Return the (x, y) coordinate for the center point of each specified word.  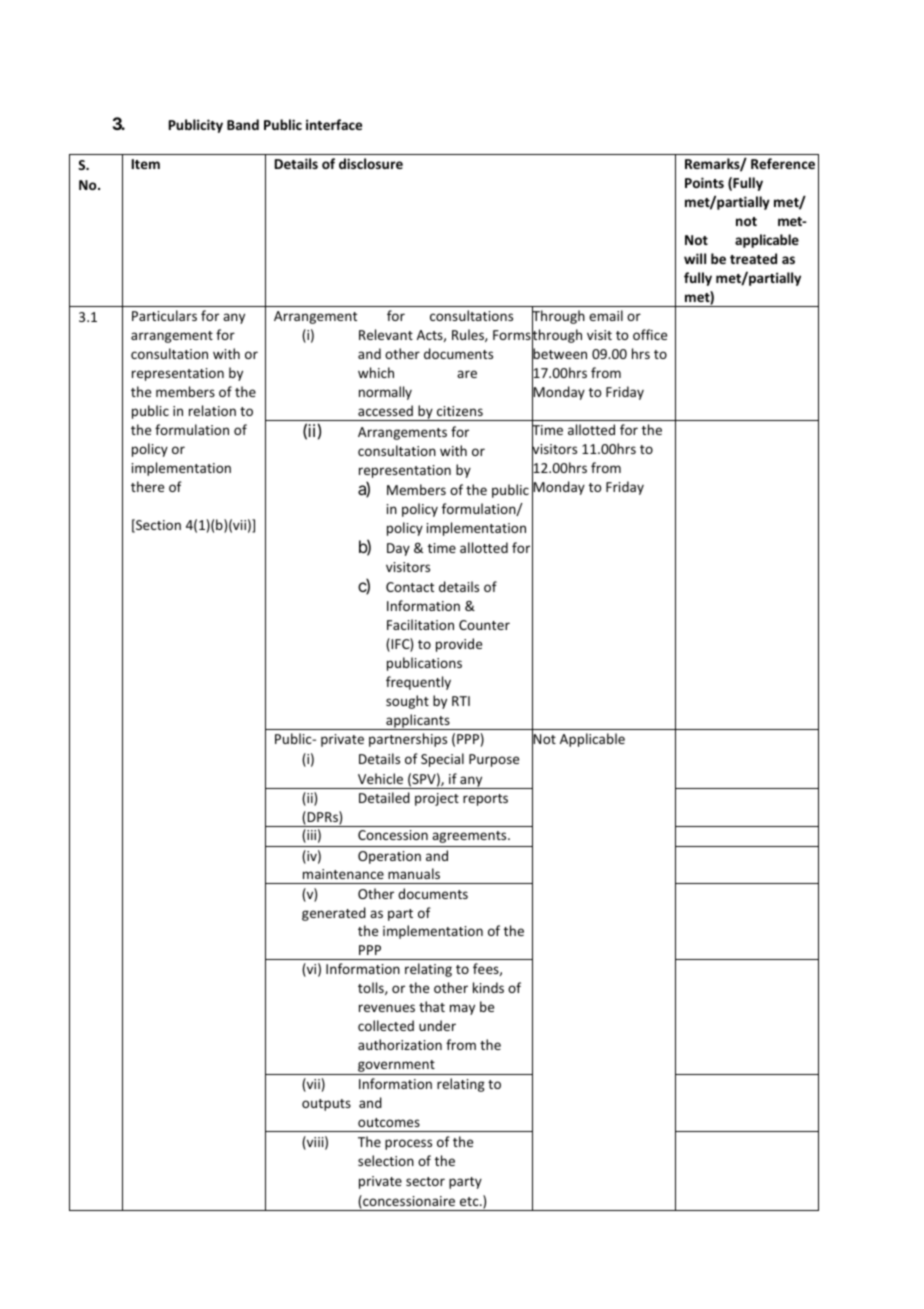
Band (243, 124)
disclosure (371, 163)
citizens (460, 411)
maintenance (343, 874)
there (147, 486)
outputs (326, 1105)
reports (485, 800)
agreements (470, 837)
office (650, 334)
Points (704, 182)
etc (470, 1201)
